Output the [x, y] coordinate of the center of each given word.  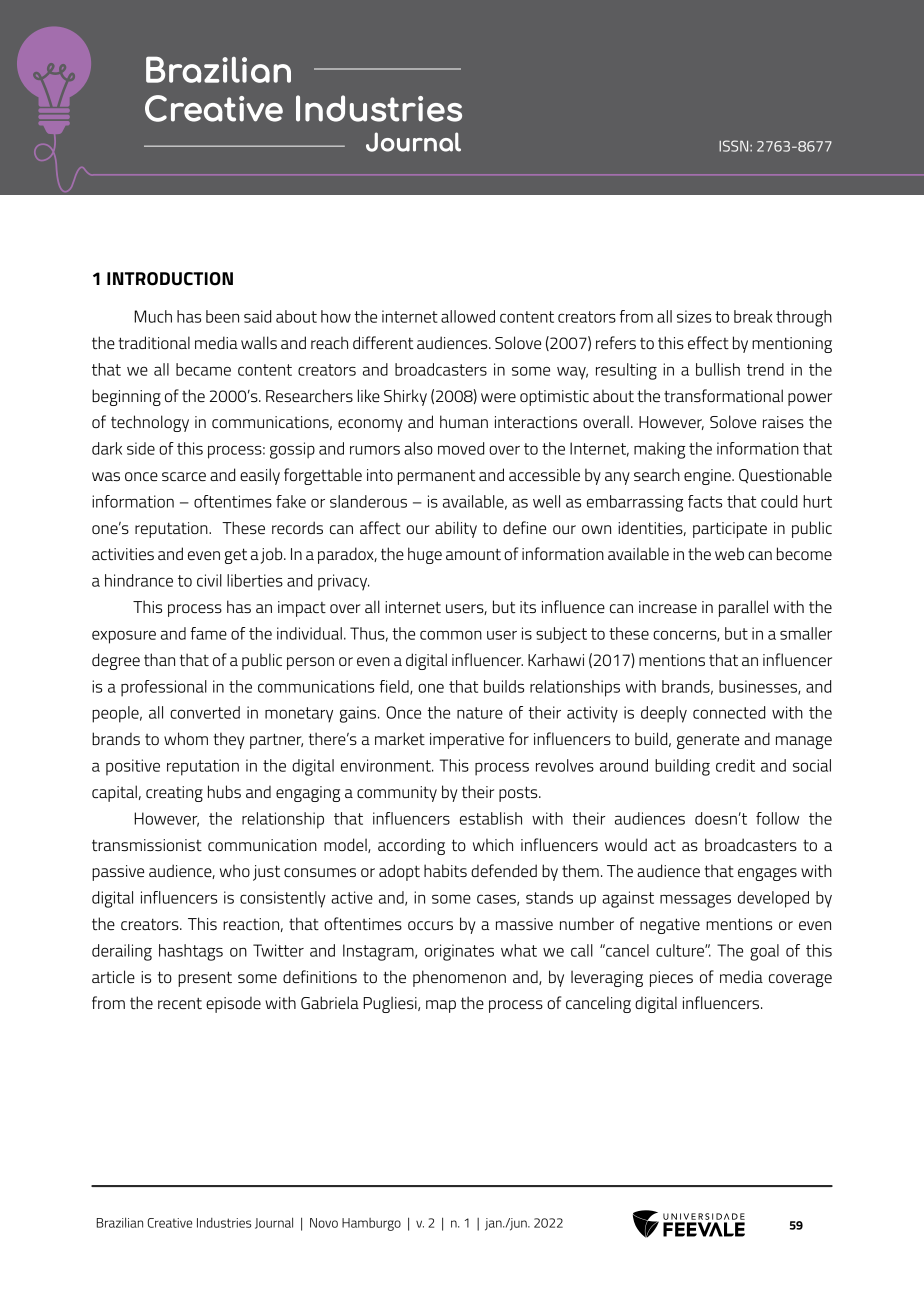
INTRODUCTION [170, 279]
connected [729, 712]
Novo [324, 1223]
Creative [170, 1223]
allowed [468, 316]
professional [164, 688]
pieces [671, 979]
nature [480, 713]
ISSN [735, 146]
